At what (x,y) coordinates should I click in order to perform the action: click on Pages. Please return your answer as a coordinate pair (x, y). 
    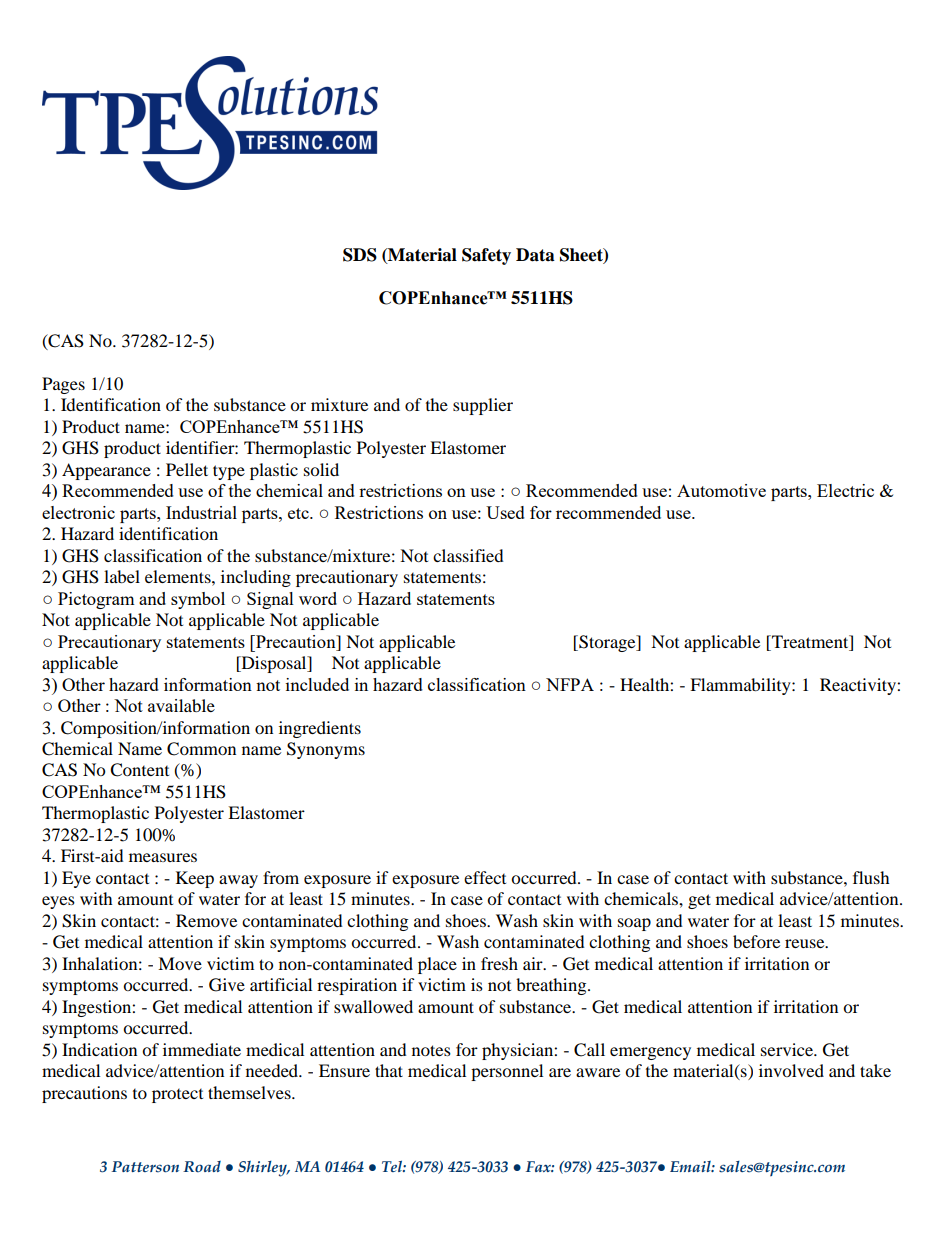
    Looking at the image, I should click on (63, 385).
